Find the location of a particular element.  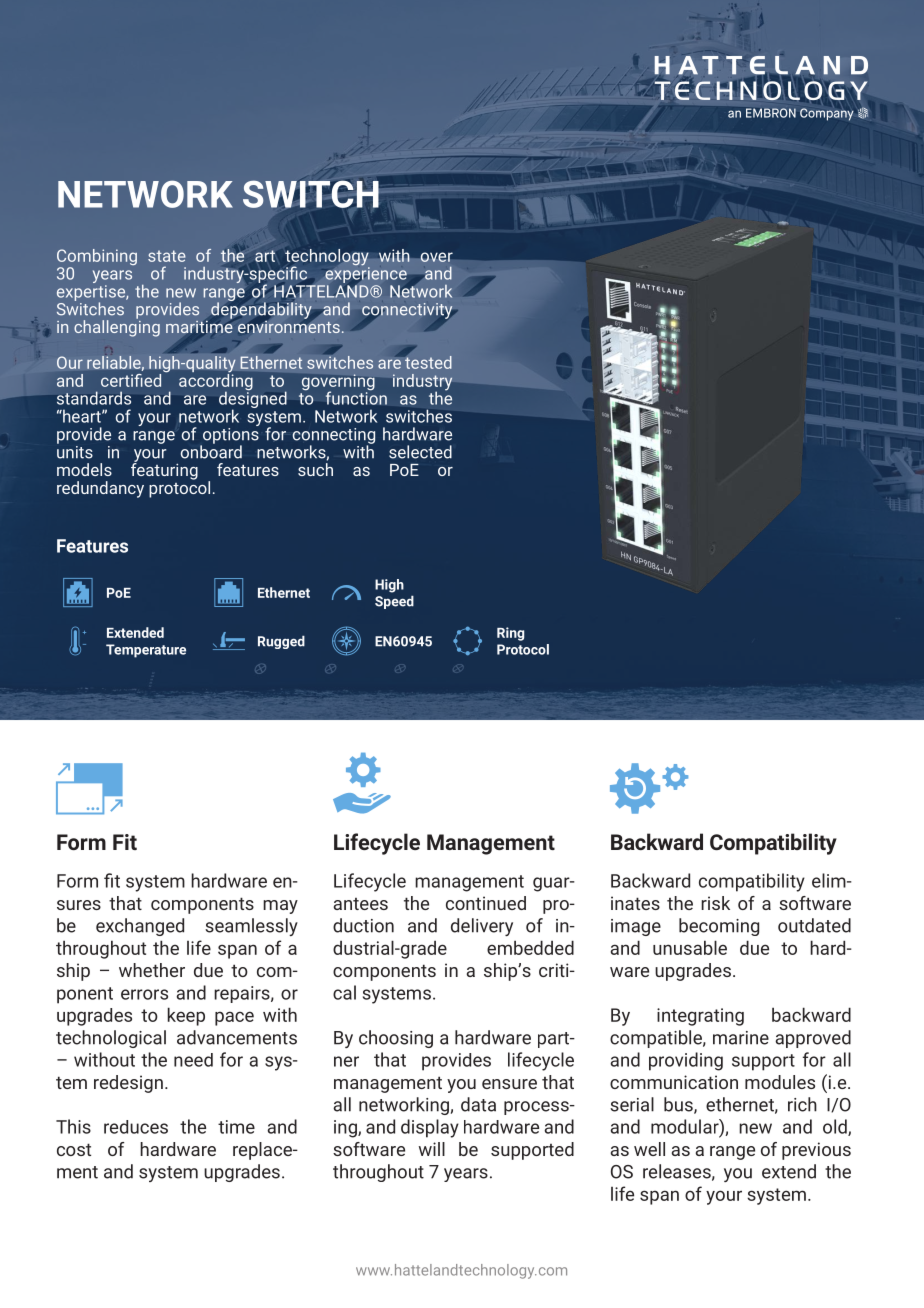

display is located at coordinates (430, 1128).
